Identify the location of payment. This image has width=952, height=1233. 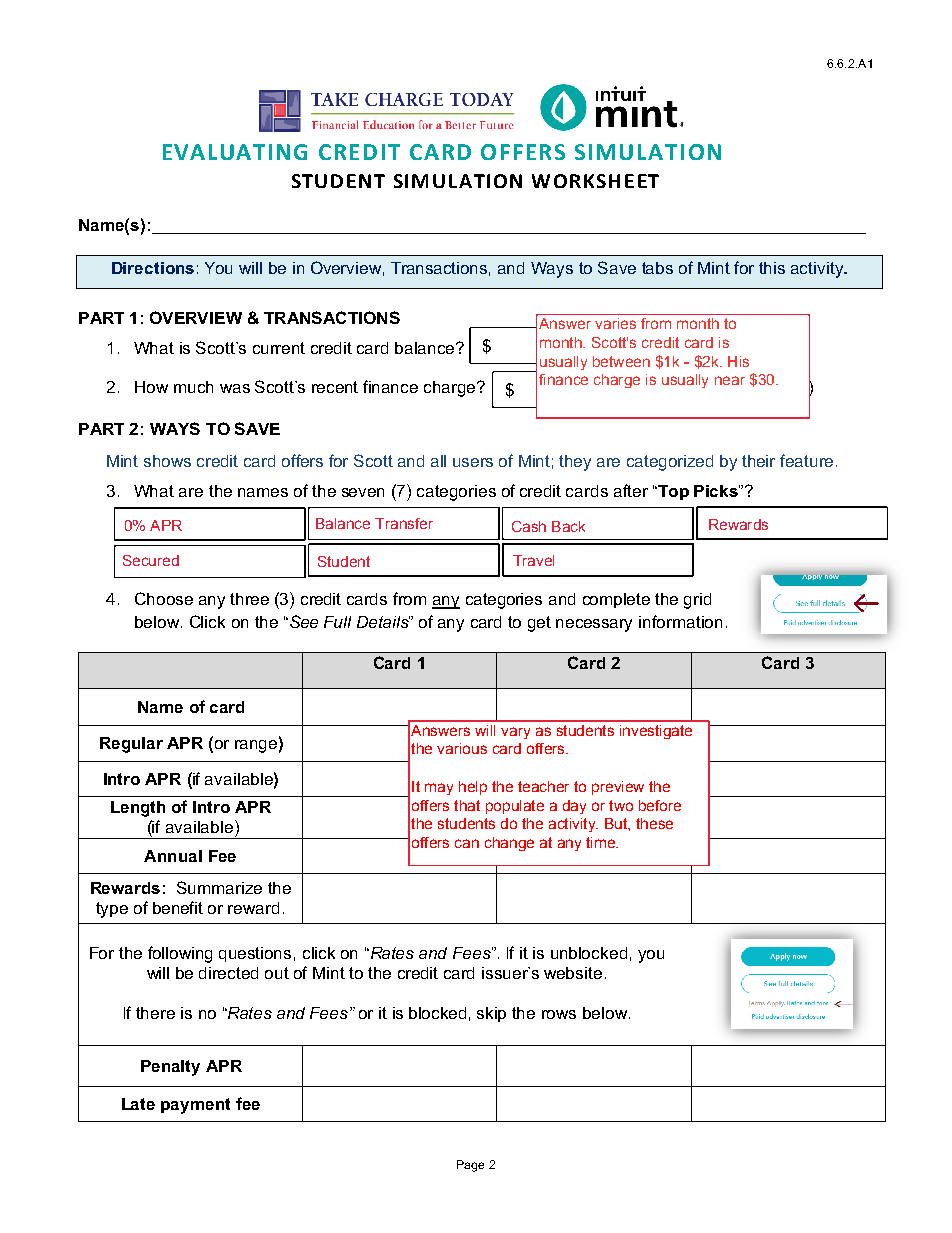
(195, 1106).
